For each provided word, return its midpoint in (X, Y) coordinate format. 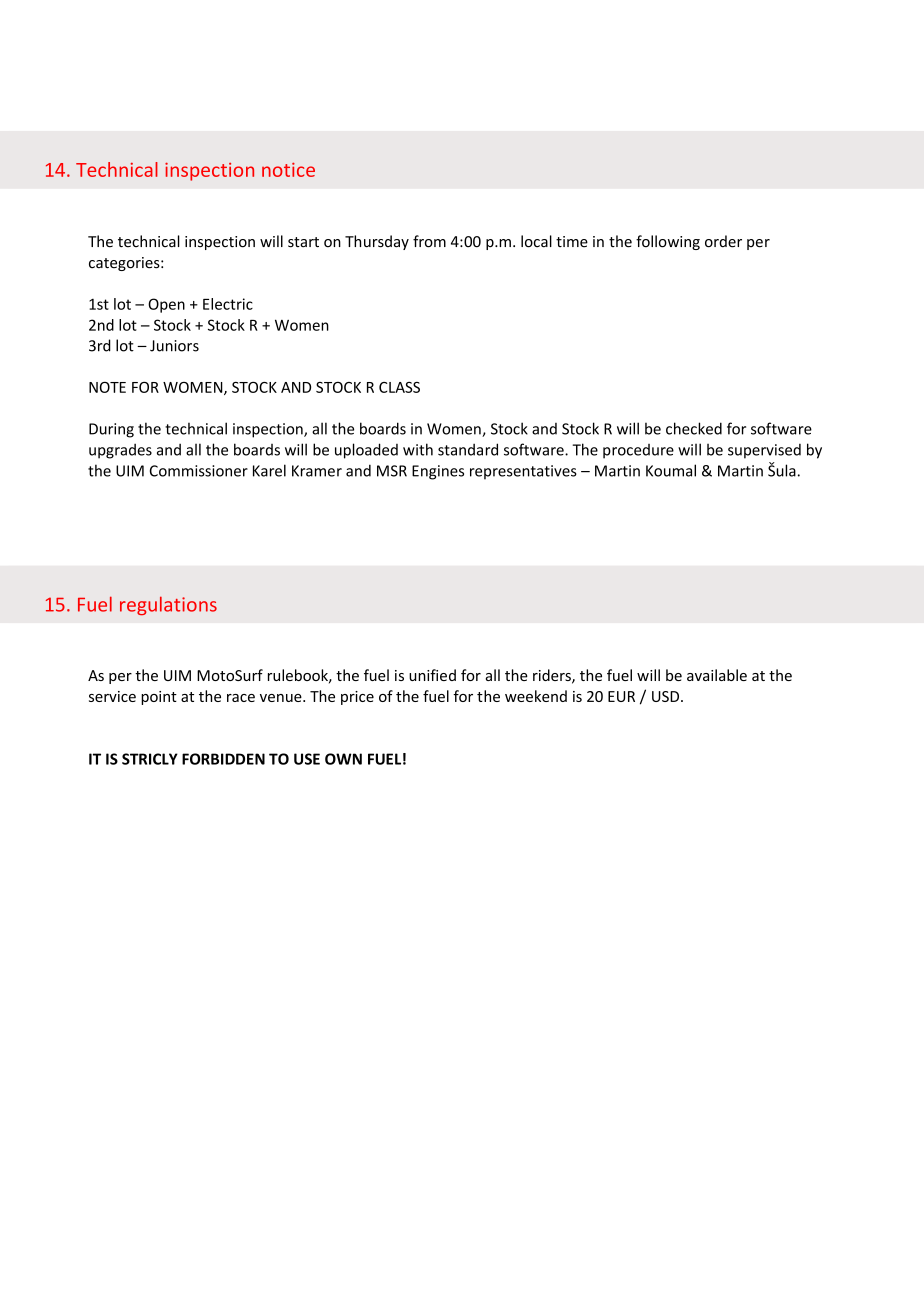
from (429, 241)
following (668, 242)
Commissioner (199, 471)
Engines (438, 472)
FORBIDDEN (223, 759)
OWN (343, 759)
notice (288, 170)
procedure (638, 451)
